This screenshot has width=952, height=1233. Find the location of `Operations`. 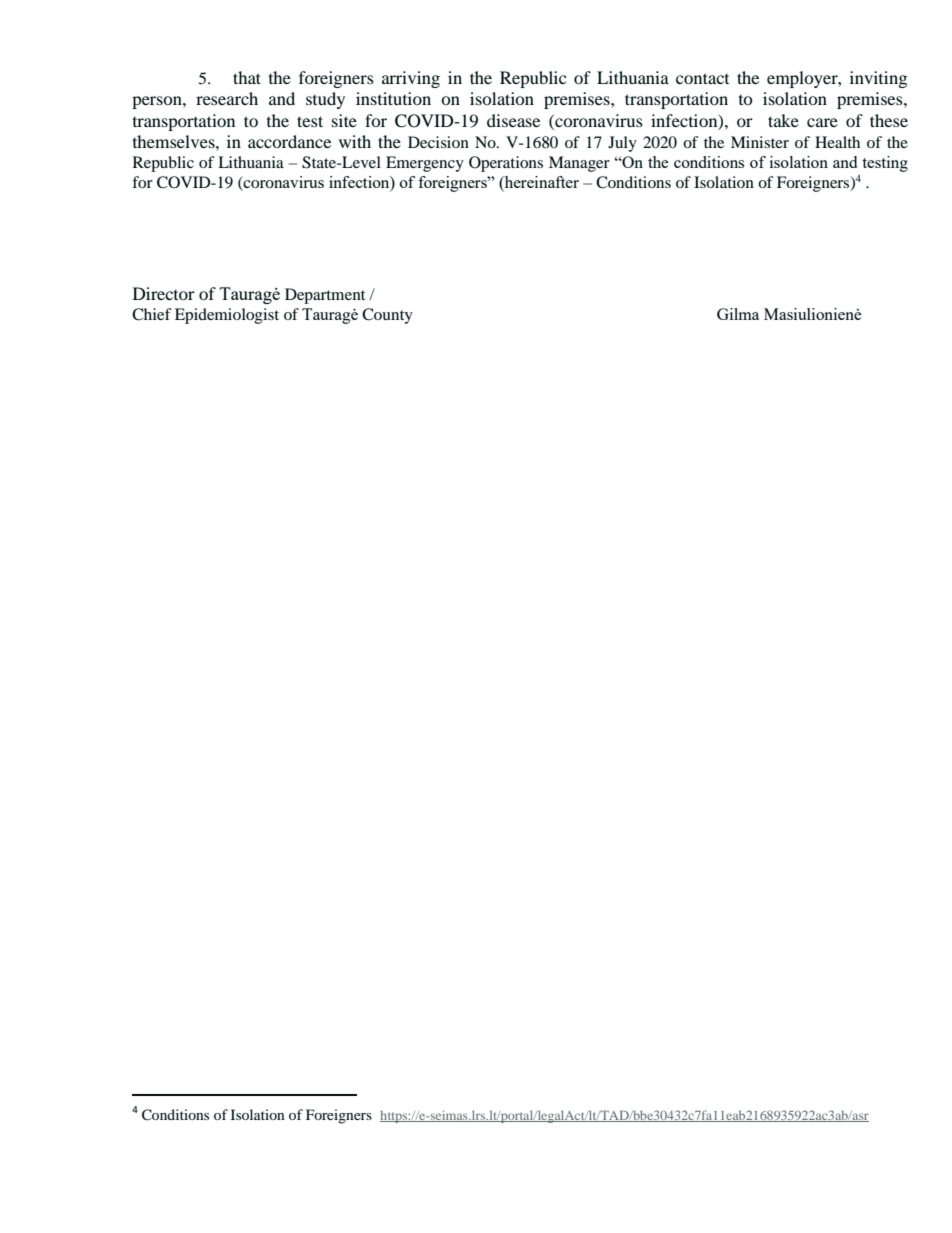

Operations is located at coordinates (506, 164).
